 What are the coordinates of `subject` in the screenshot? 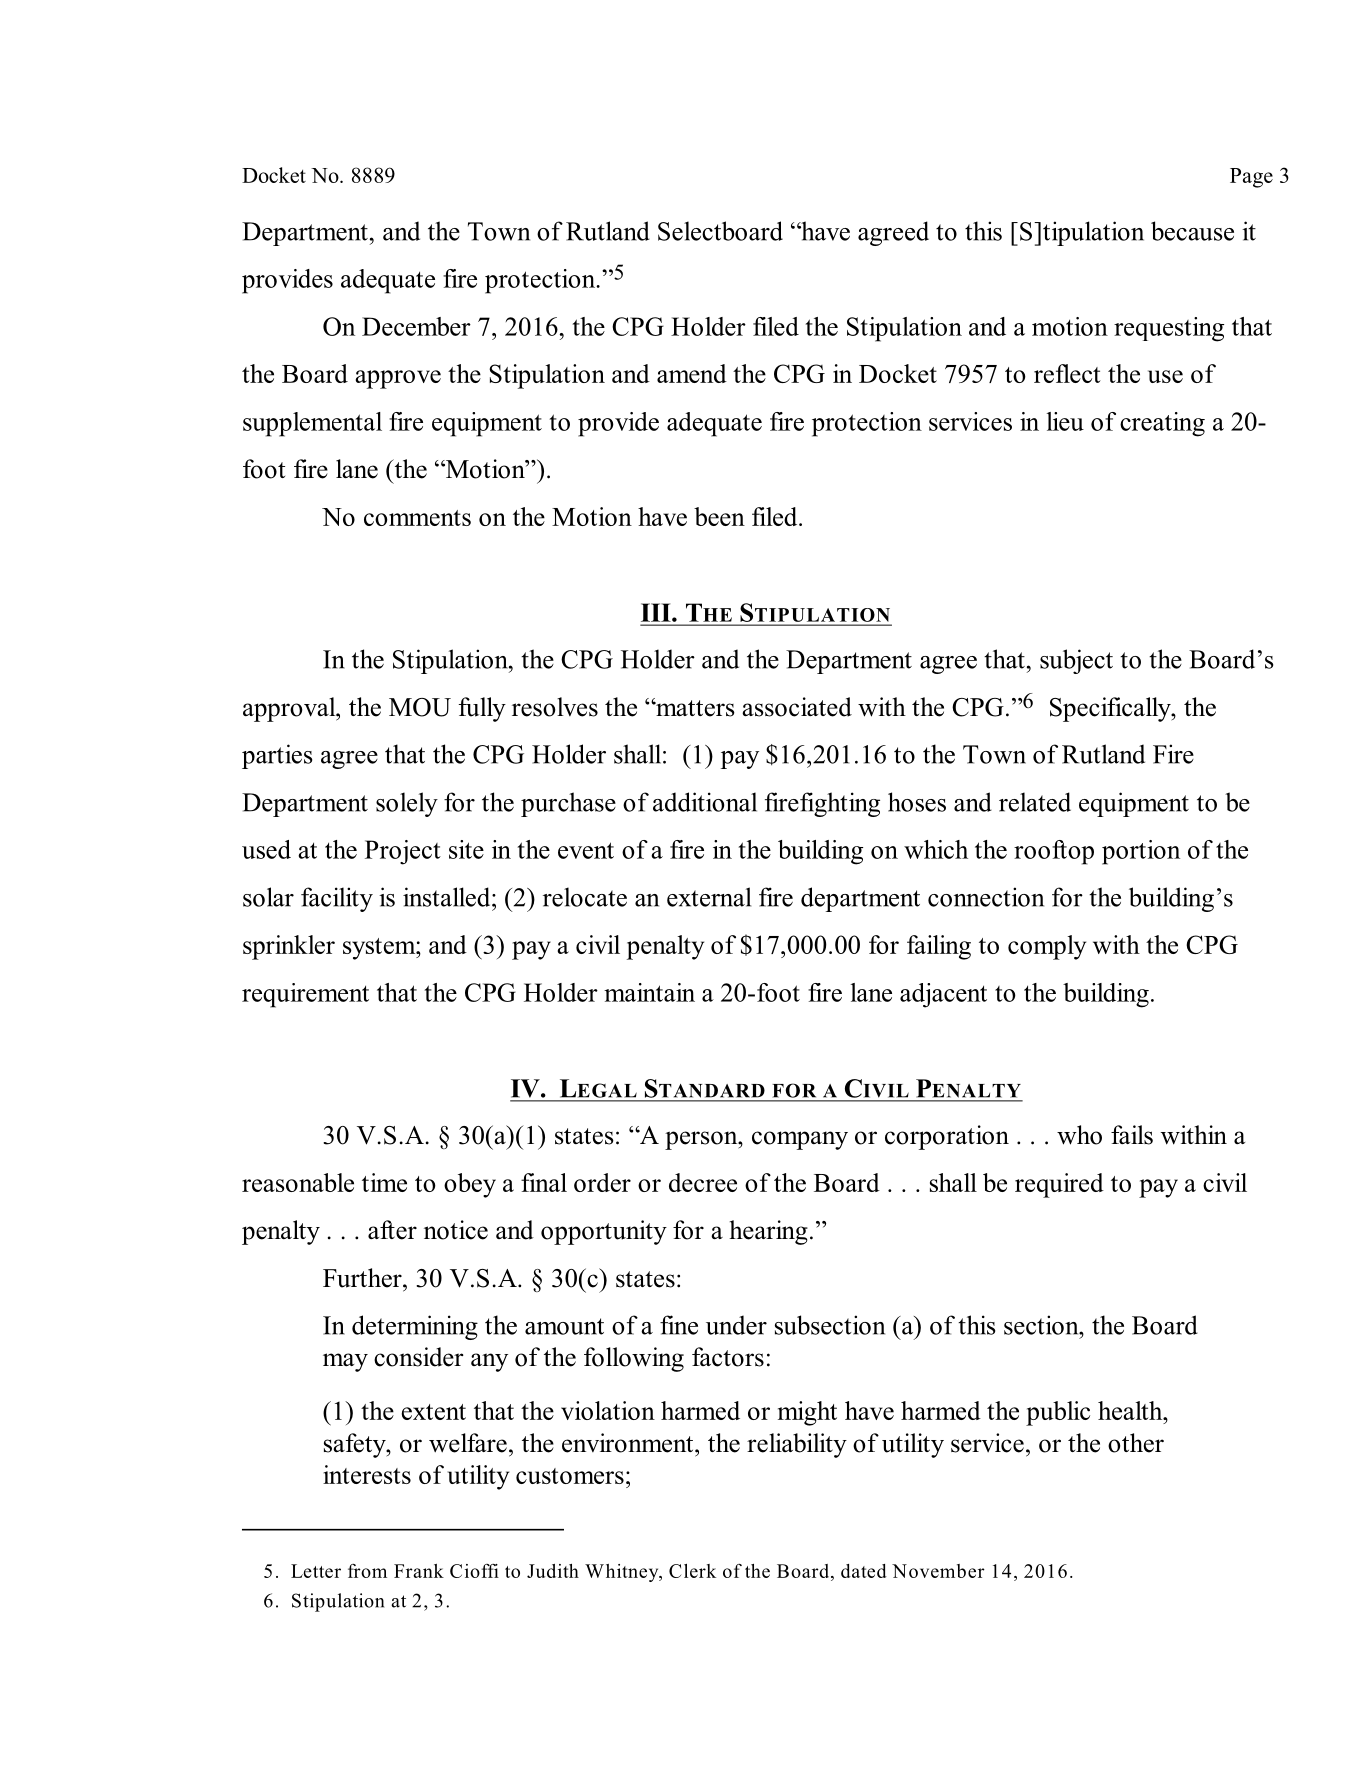 It's located at (1076, 661).
